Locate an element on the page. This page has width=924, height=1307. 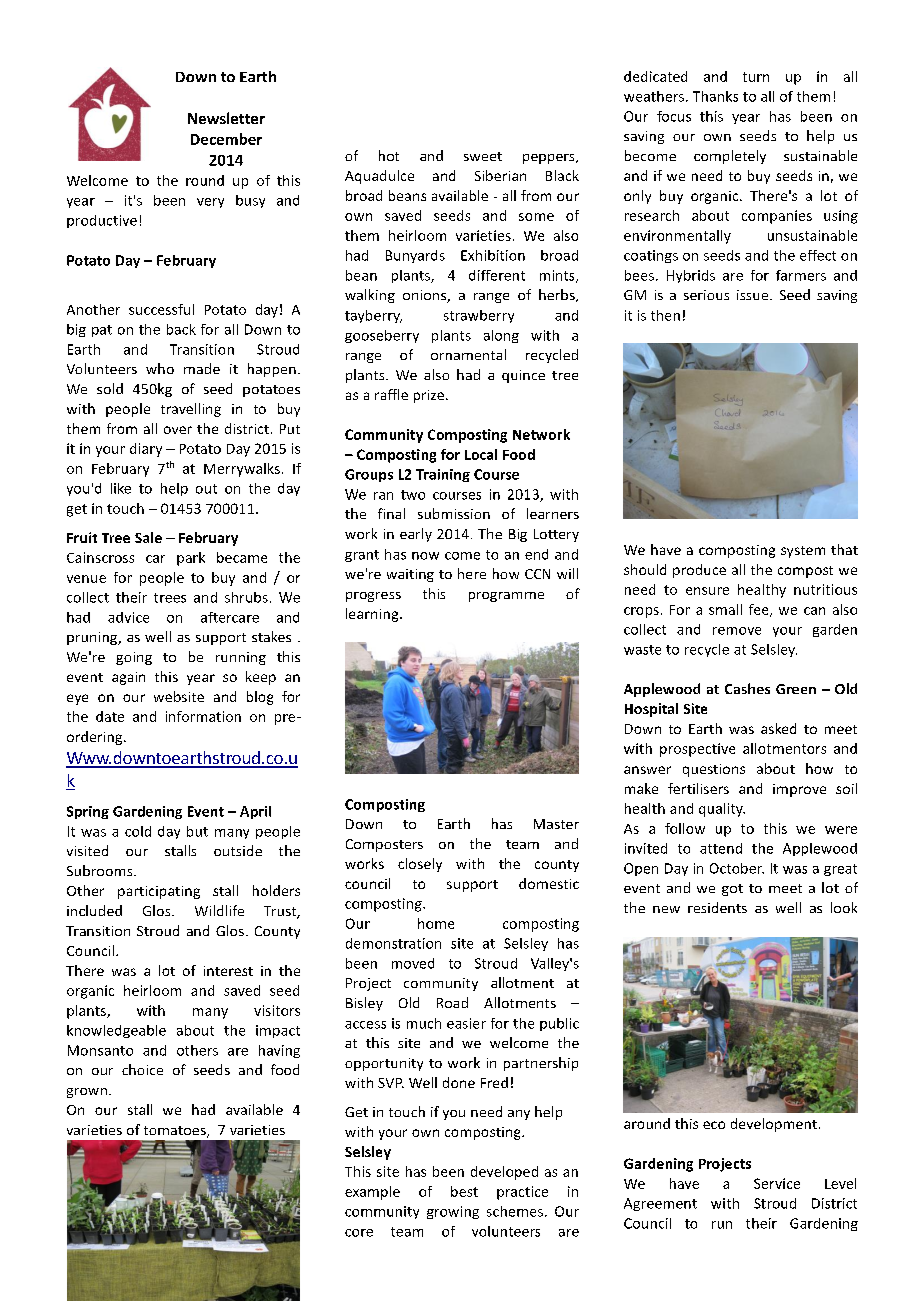
system is located at coordinates (803, 552).
